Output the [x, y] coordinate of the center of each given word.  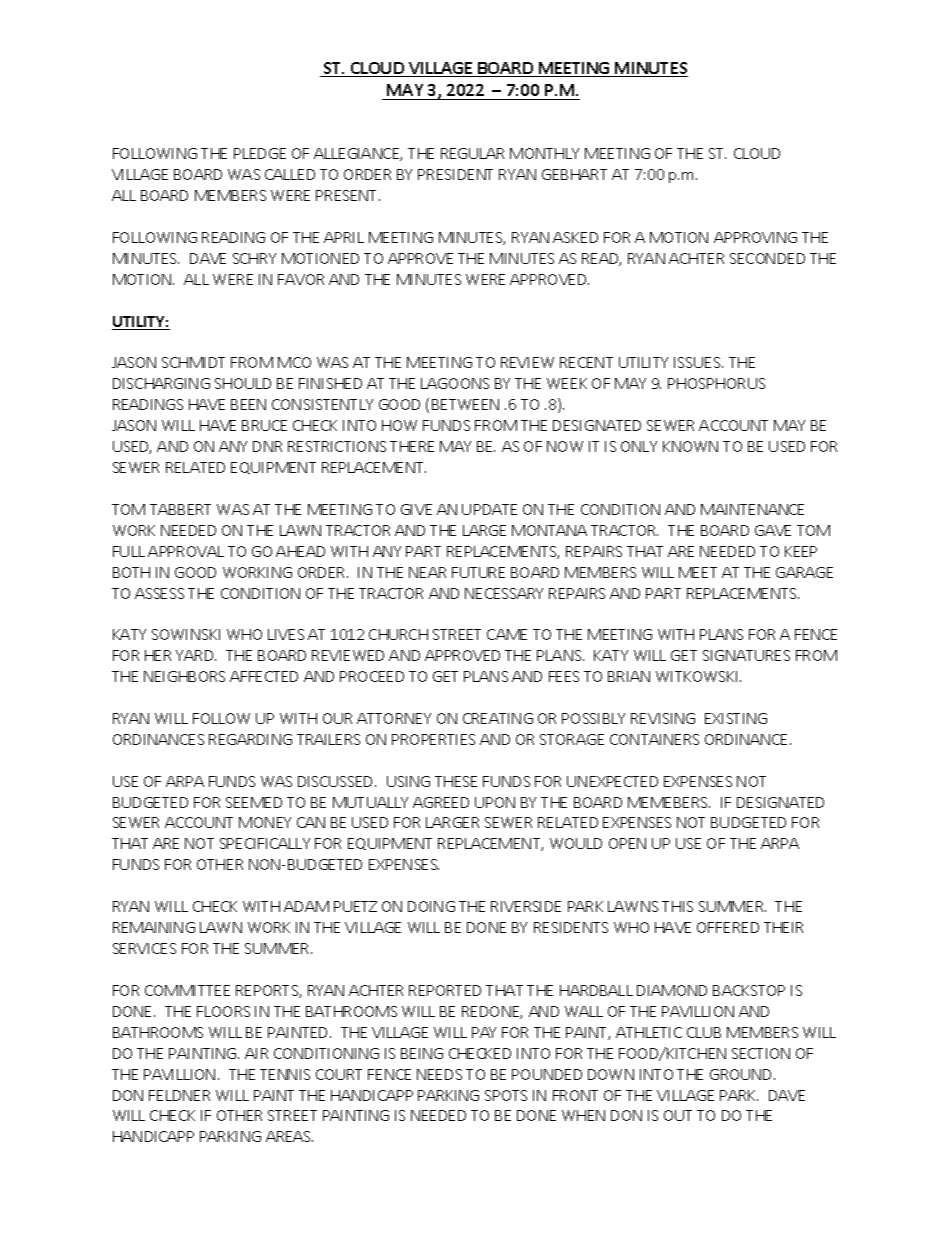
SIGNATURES [746, 655]
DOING [431, 906]
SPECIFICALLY [265, 843]
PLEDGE [260, 153]
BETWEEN [465, 404]
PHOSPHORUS [716, 383]
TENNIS [285, 1074]
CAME [507, 634]
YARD [196, 655]
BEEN [248, 404]
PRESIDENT [455, 174]
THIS [677, 906]
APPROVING [755, 237]
